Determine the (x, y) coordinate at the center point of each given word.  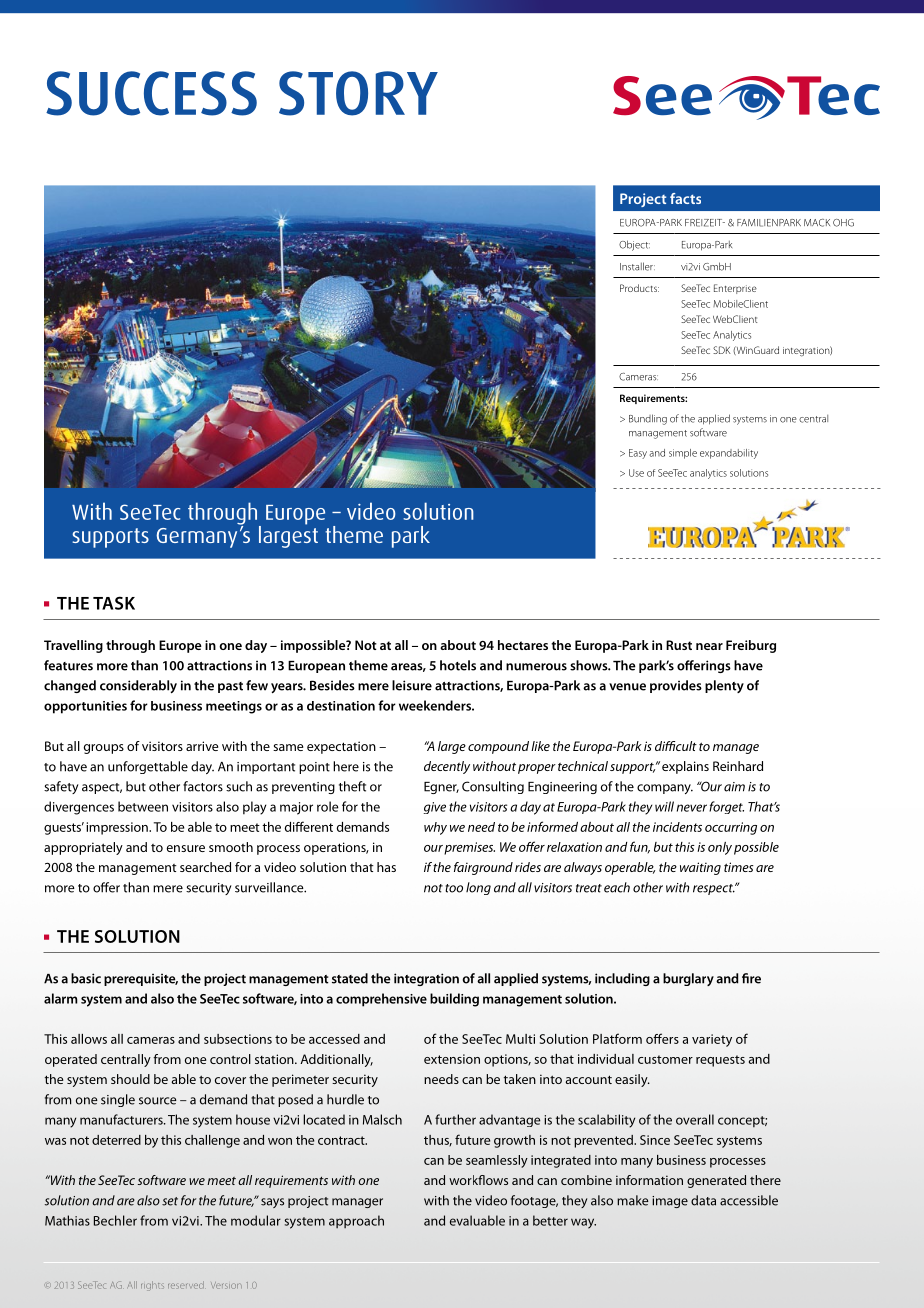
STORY (358, 93)
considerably (138, 686)
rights (152, 1286)
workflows (478, 1180)
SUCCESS (151, 93)
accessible (749, 1200)
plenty (724, 686)
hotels (458, 665)
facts (685, 198)
